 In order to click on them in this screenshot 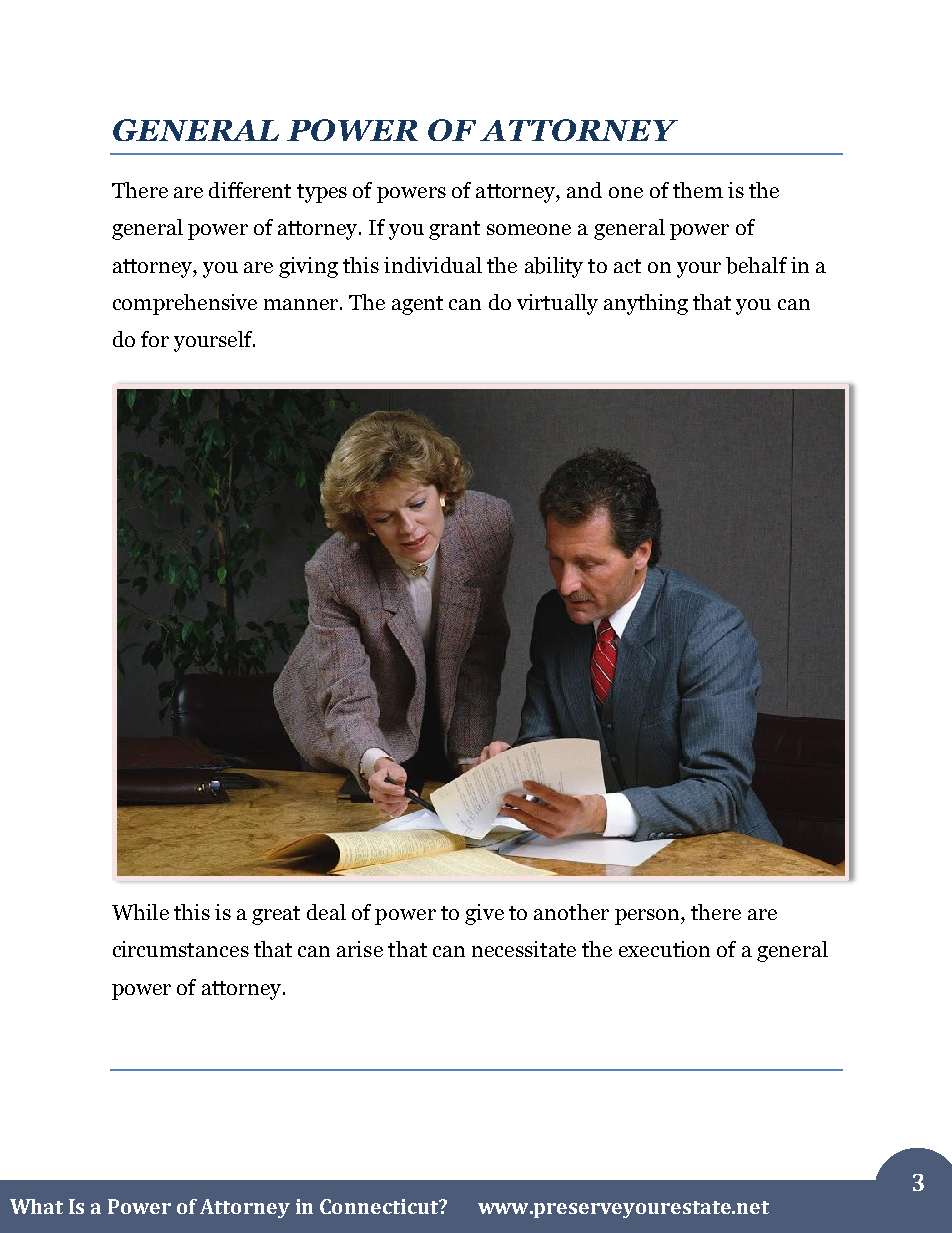, I will do `click(698, 190)`.
